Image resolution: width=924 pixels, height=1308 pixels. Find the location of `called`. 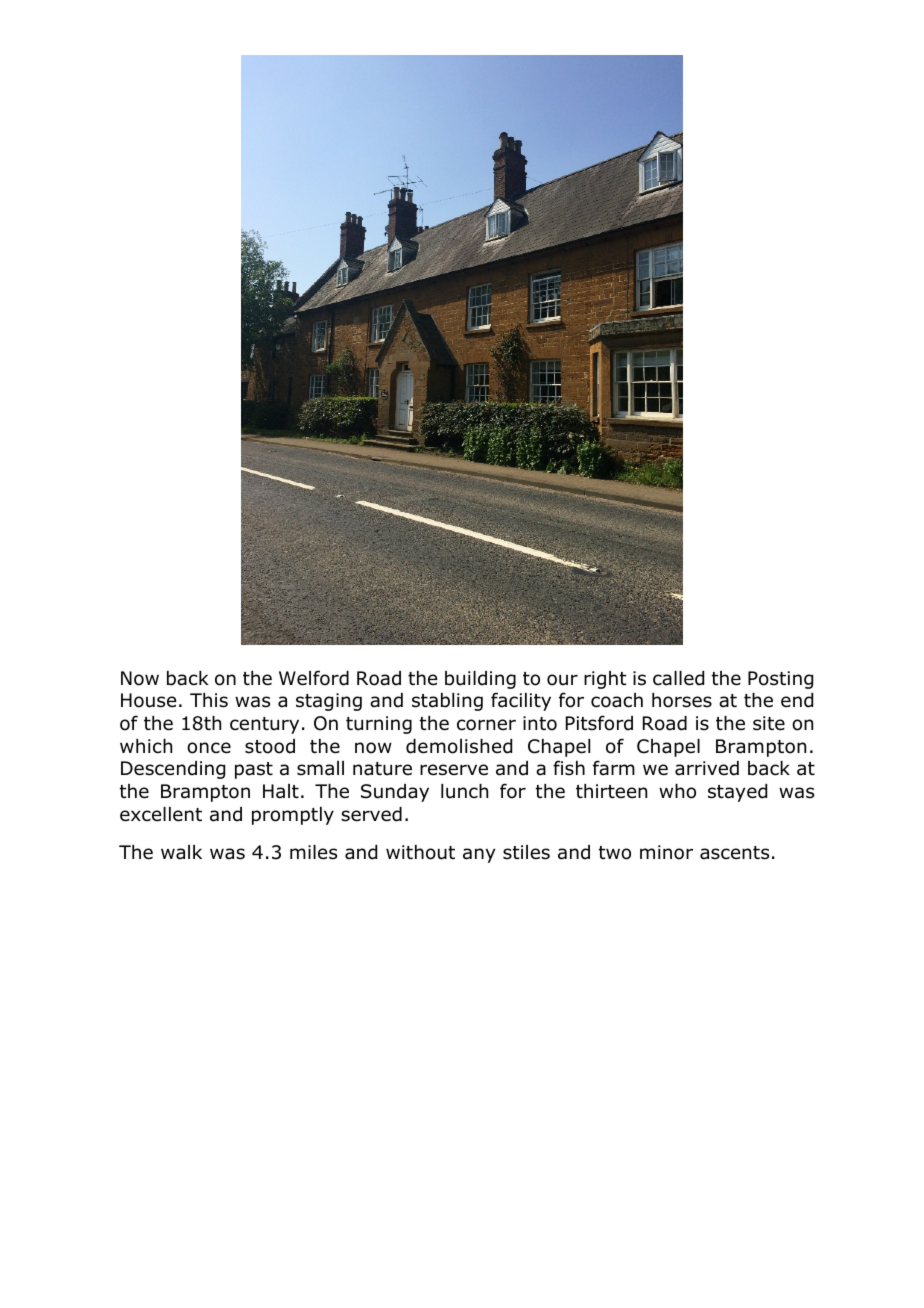

called is located at coordinates (678, 678).
